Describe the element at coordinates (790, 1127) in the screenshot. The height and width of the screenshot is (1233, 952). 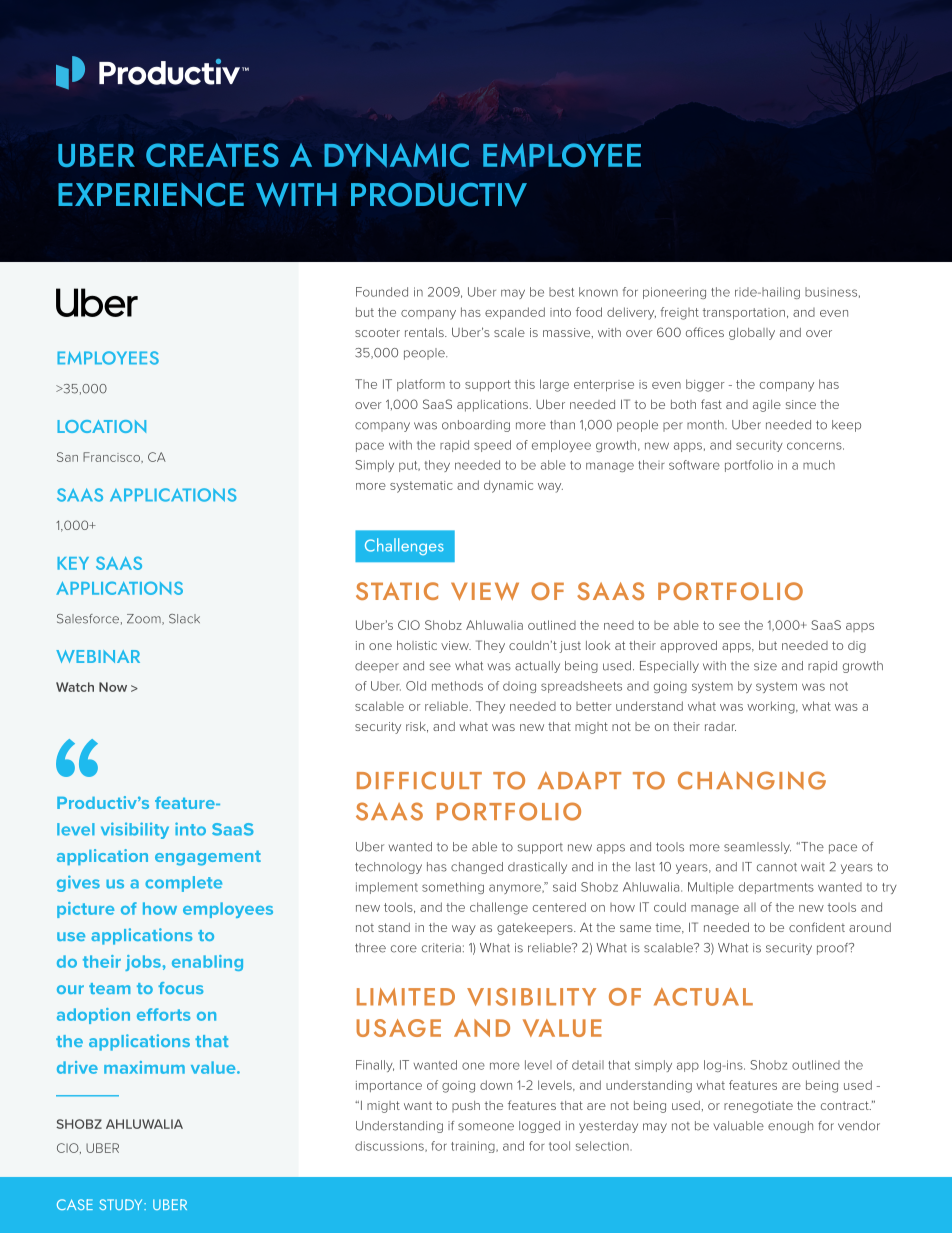
I see `enough` at that location.
